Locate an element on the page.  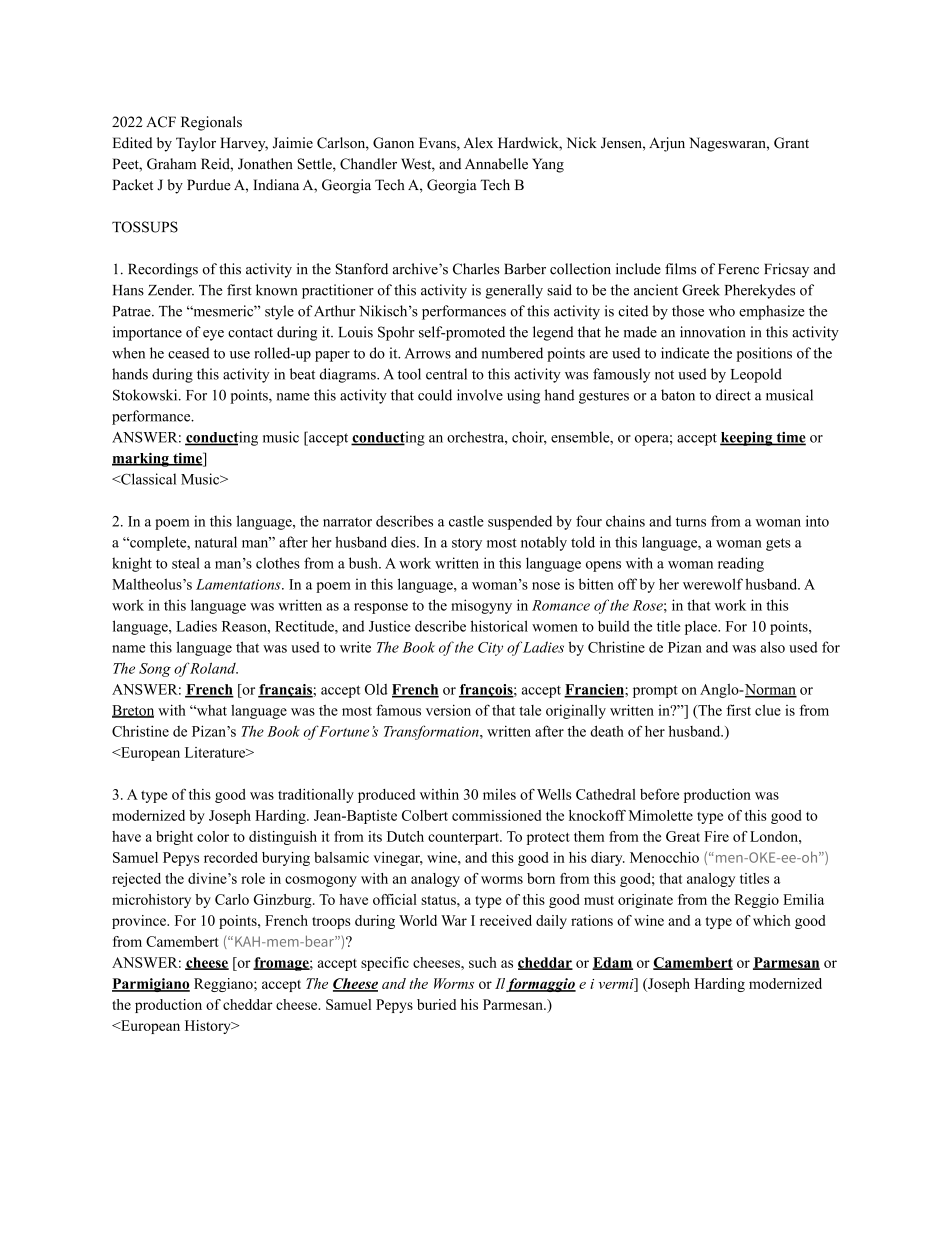
such is located at coordinates (483, 962).
